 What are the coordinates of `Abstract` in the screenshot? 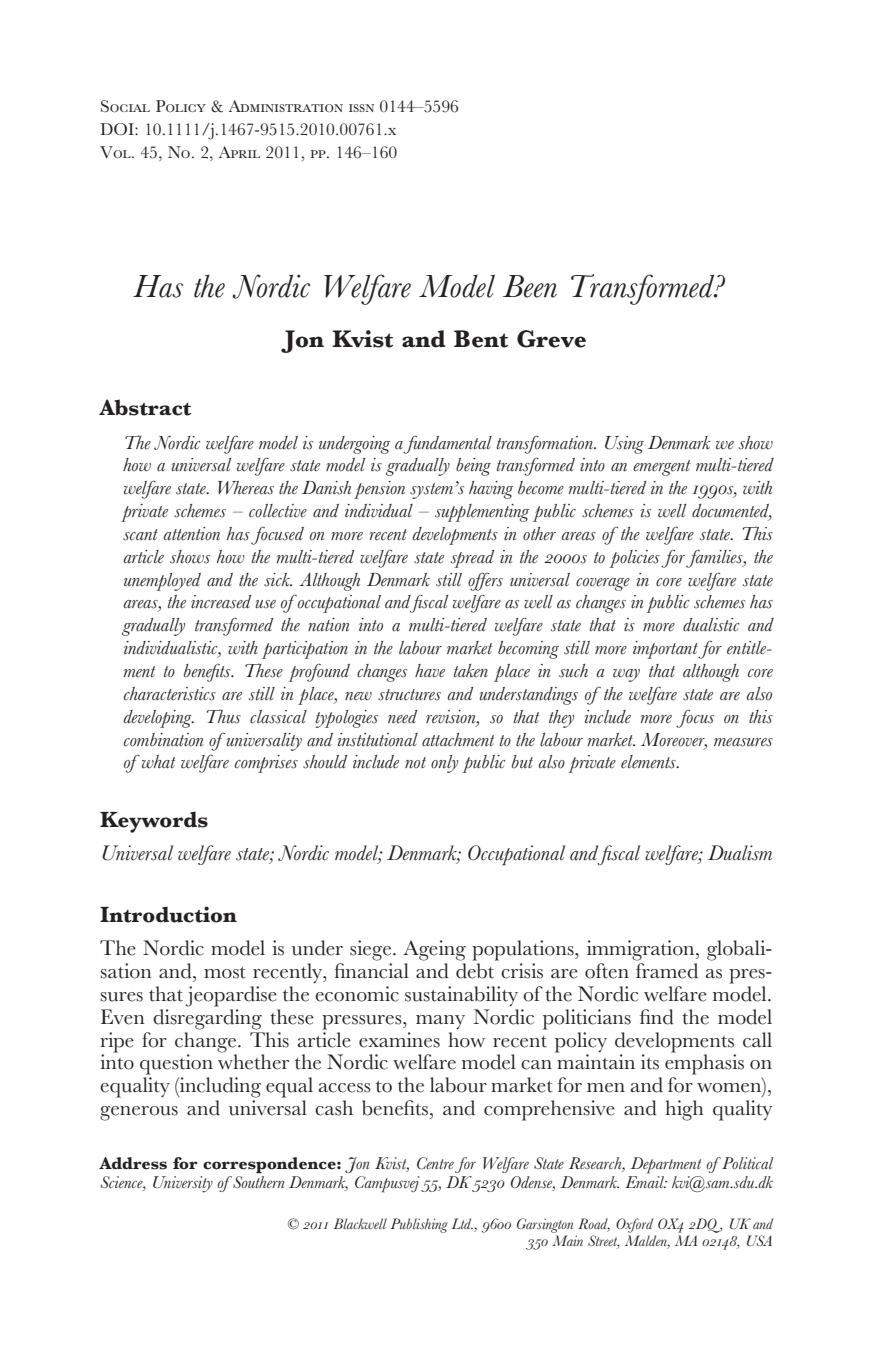 It's located at (145, 407).
